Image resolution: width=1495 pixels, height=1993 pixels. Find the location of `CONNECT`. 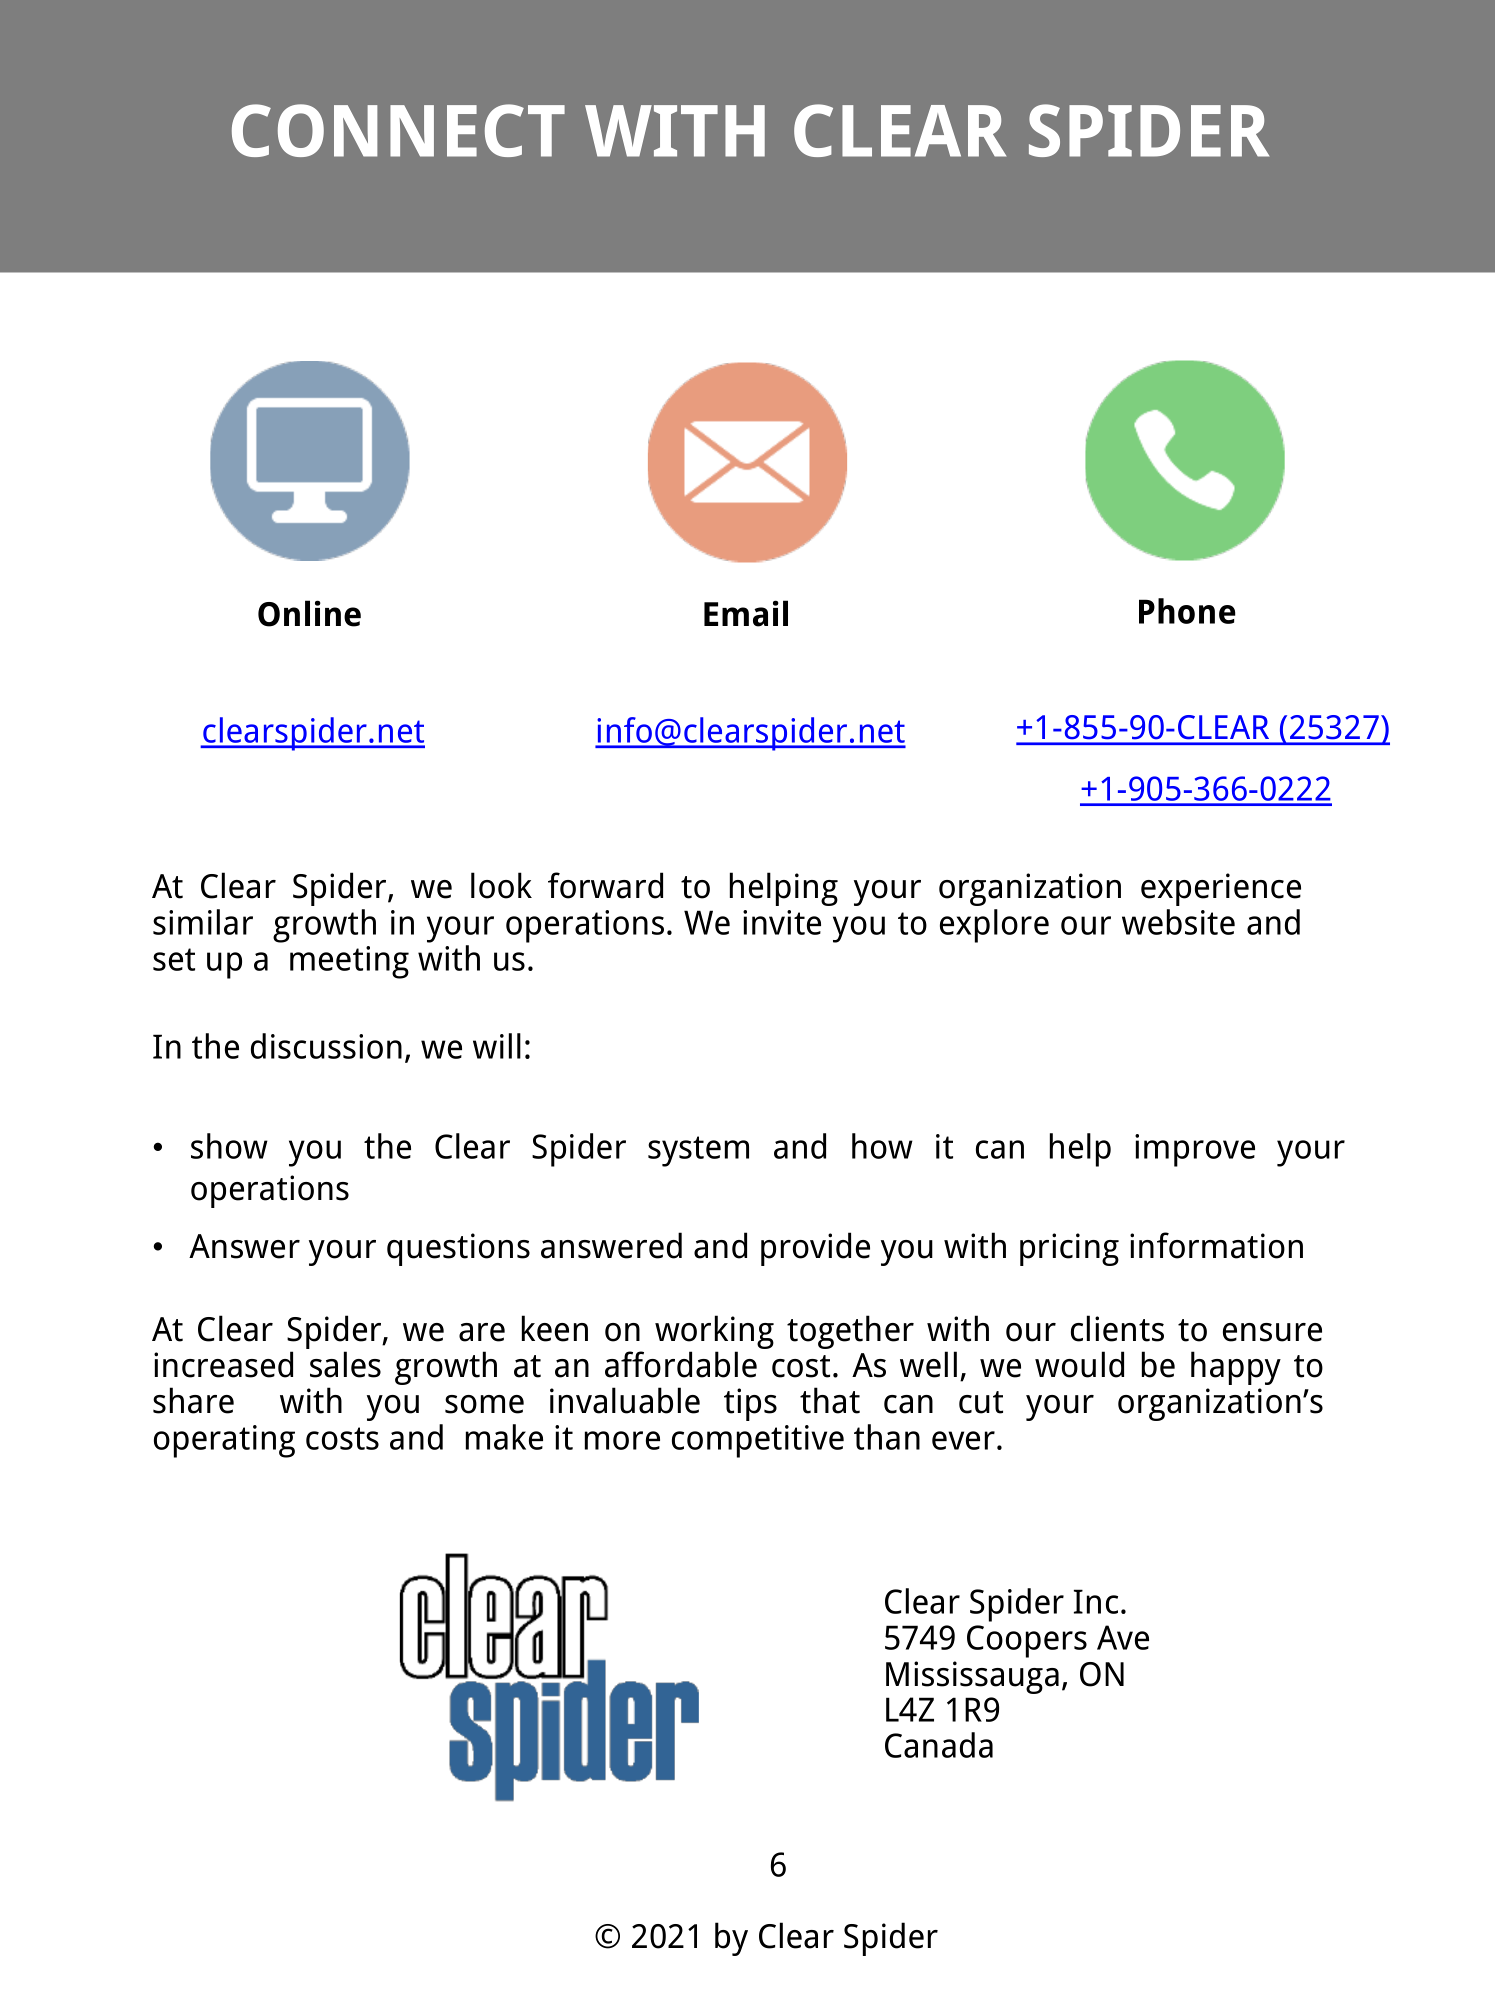

CONNECT is located at coordinates (398, 130).
